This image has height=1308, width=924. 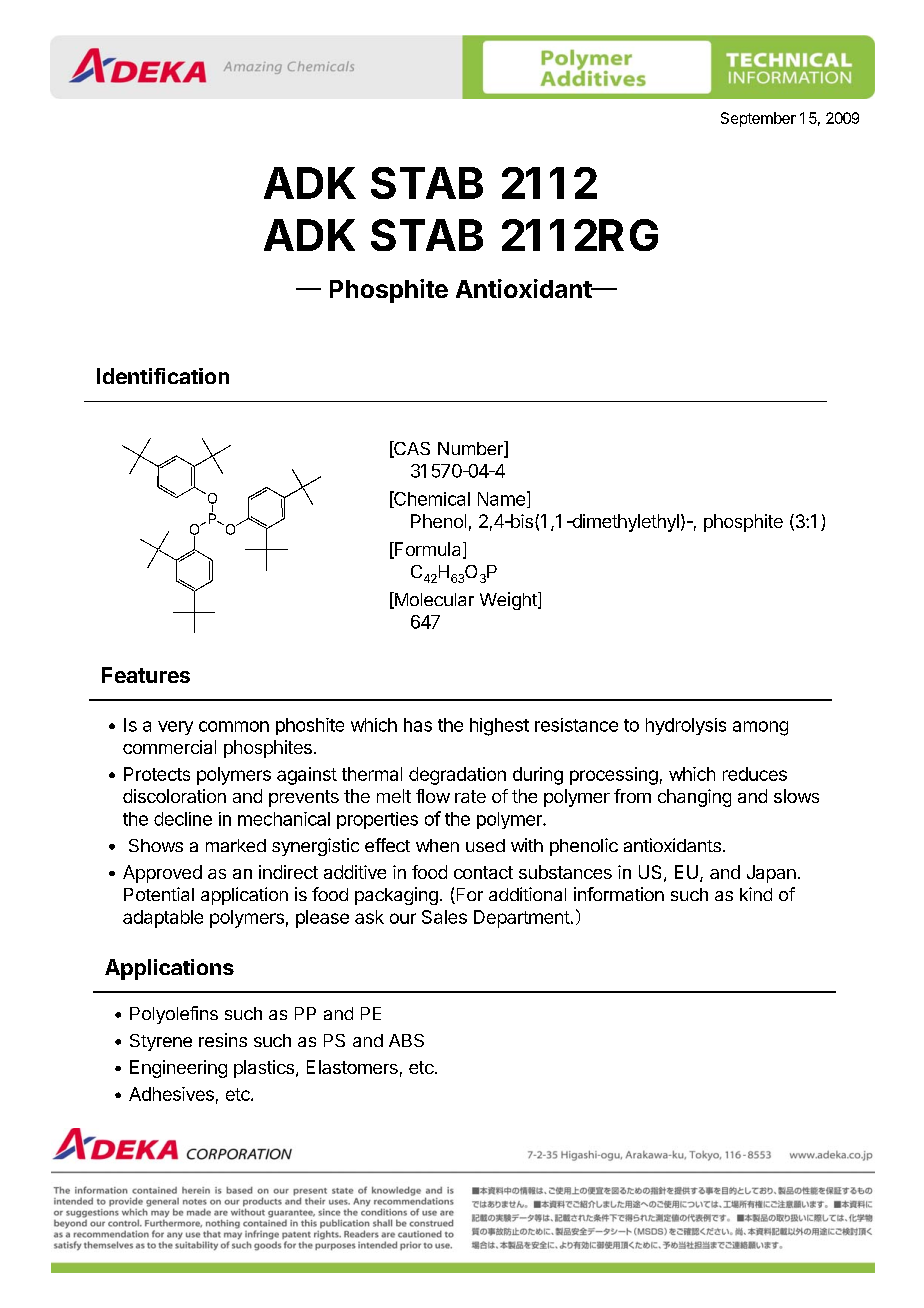 I want to click on common, so click(x=234, y=726).
